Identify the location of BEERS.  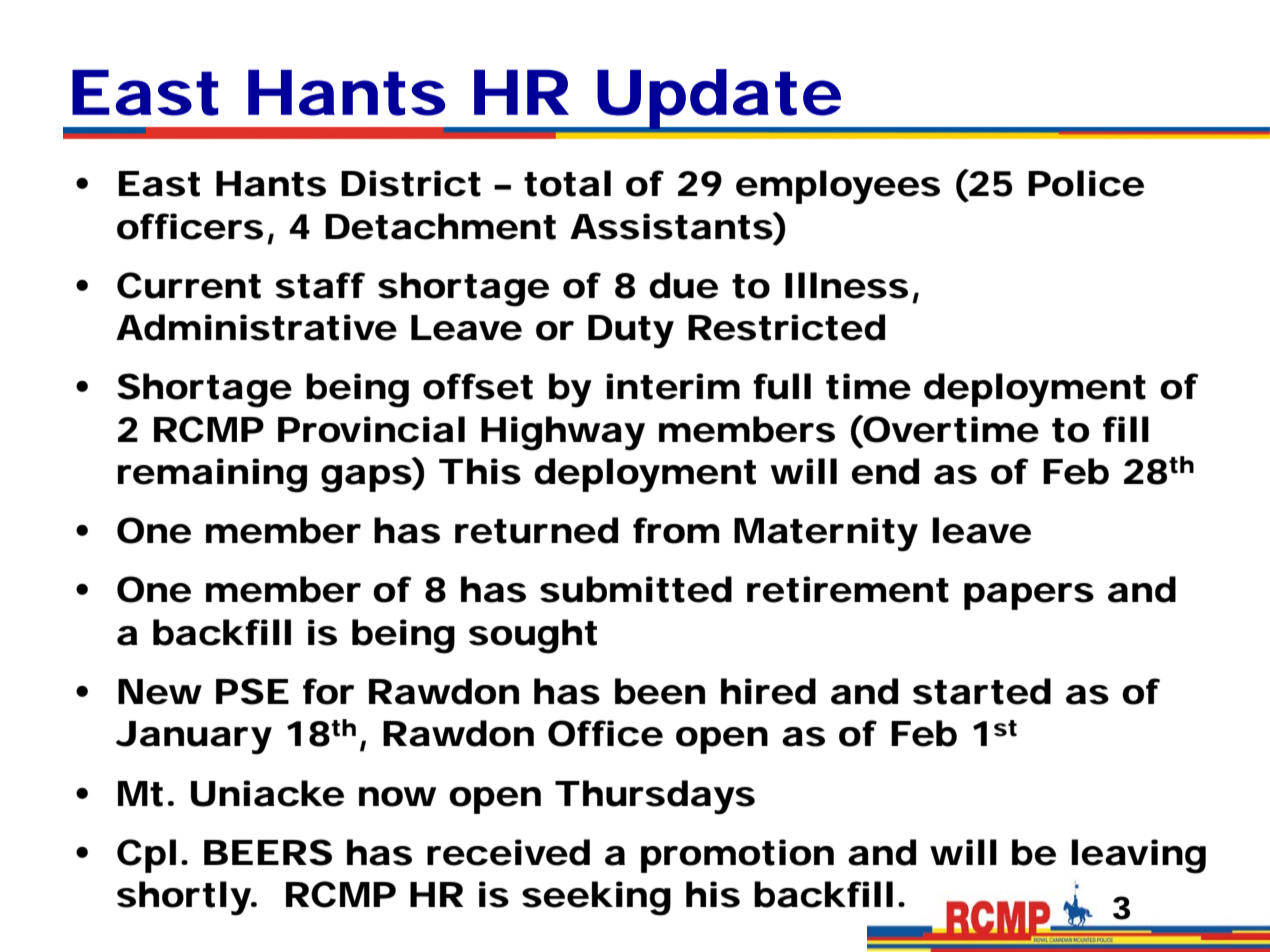
(268, 852).
